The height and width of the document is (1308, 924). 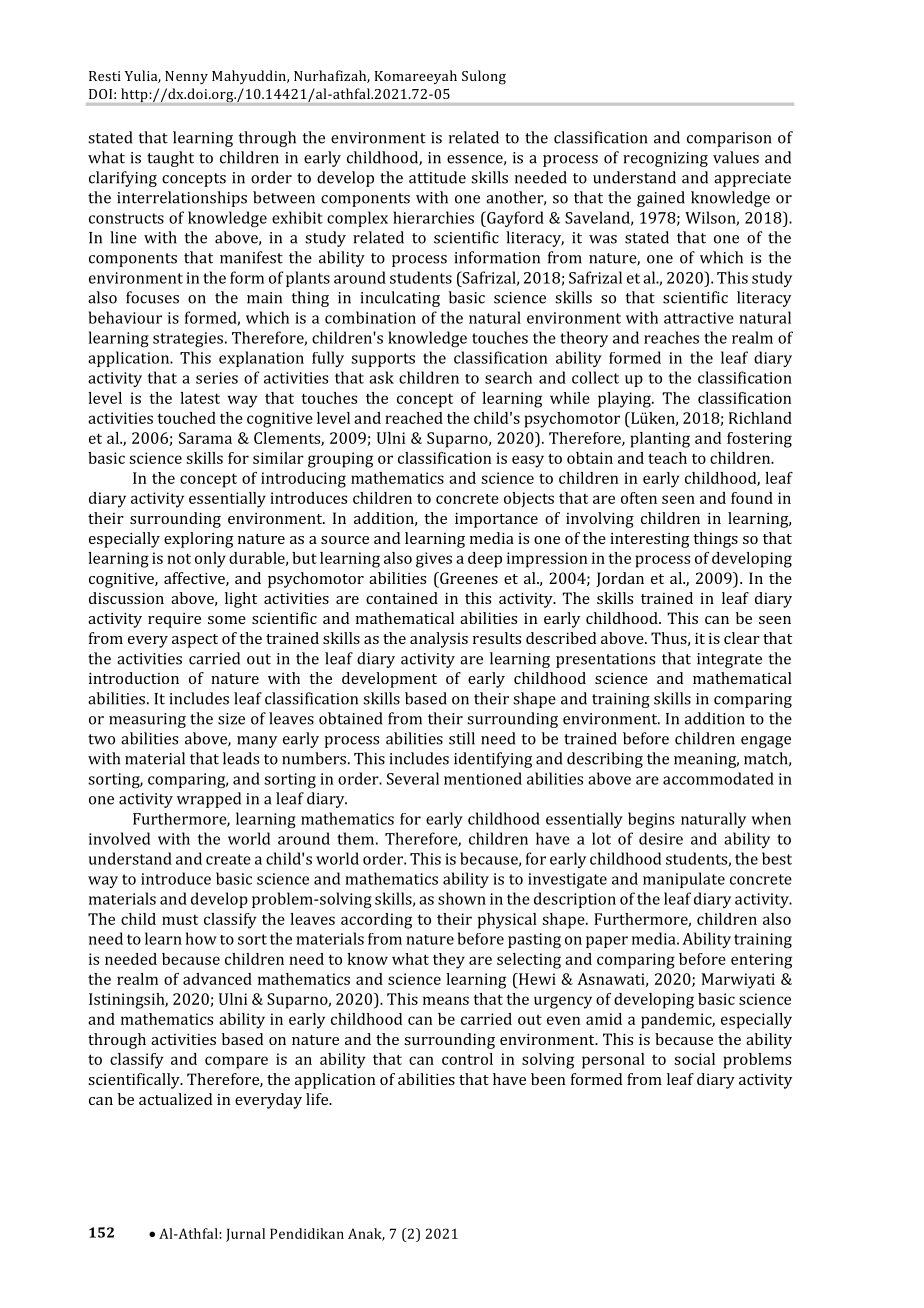 What do you see at coordinates (665, 159) in the document?
I see `recognizing` at bounding box center [665, 159].
